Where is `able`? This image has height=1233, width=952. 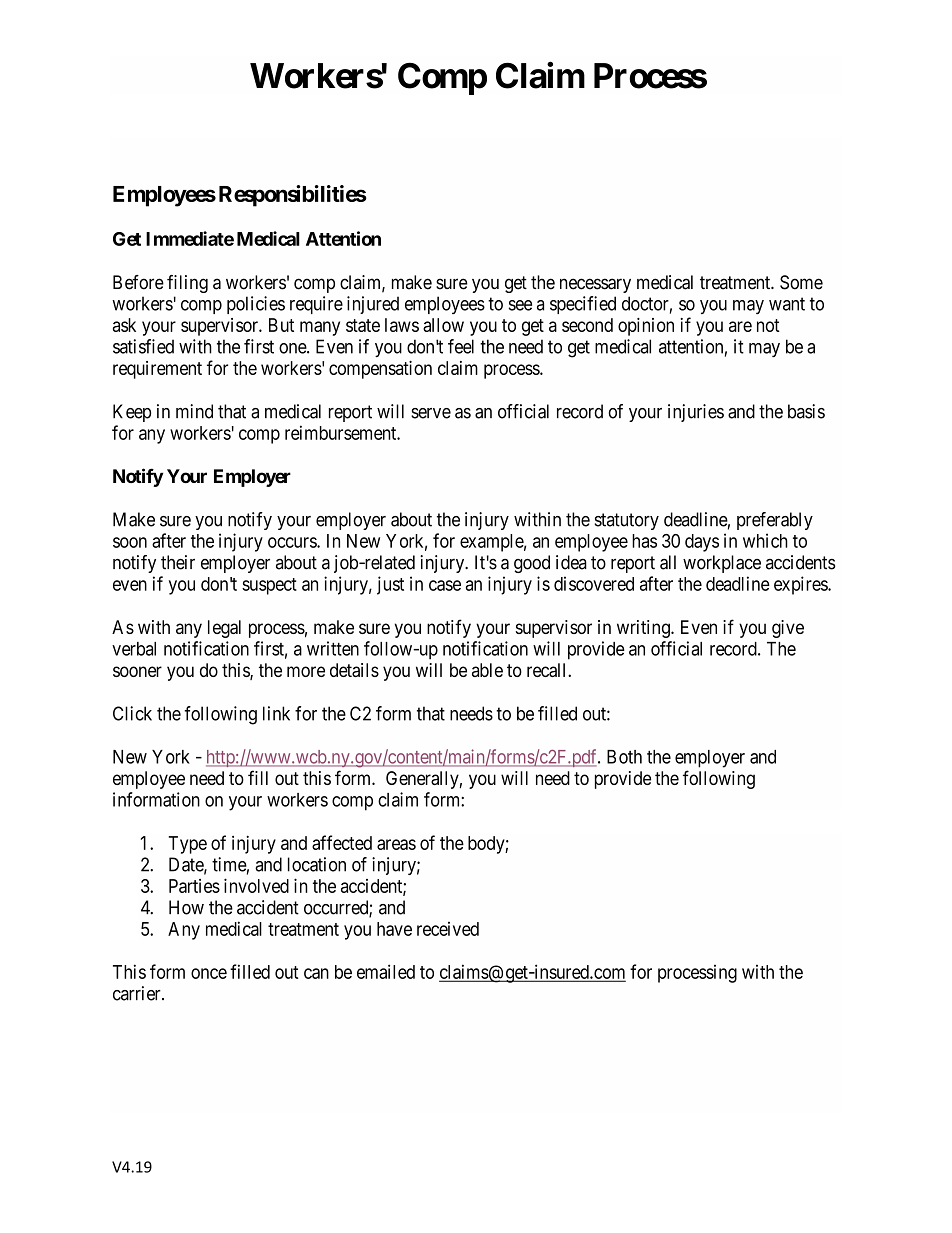
able is located at coordinates (487, 670).
